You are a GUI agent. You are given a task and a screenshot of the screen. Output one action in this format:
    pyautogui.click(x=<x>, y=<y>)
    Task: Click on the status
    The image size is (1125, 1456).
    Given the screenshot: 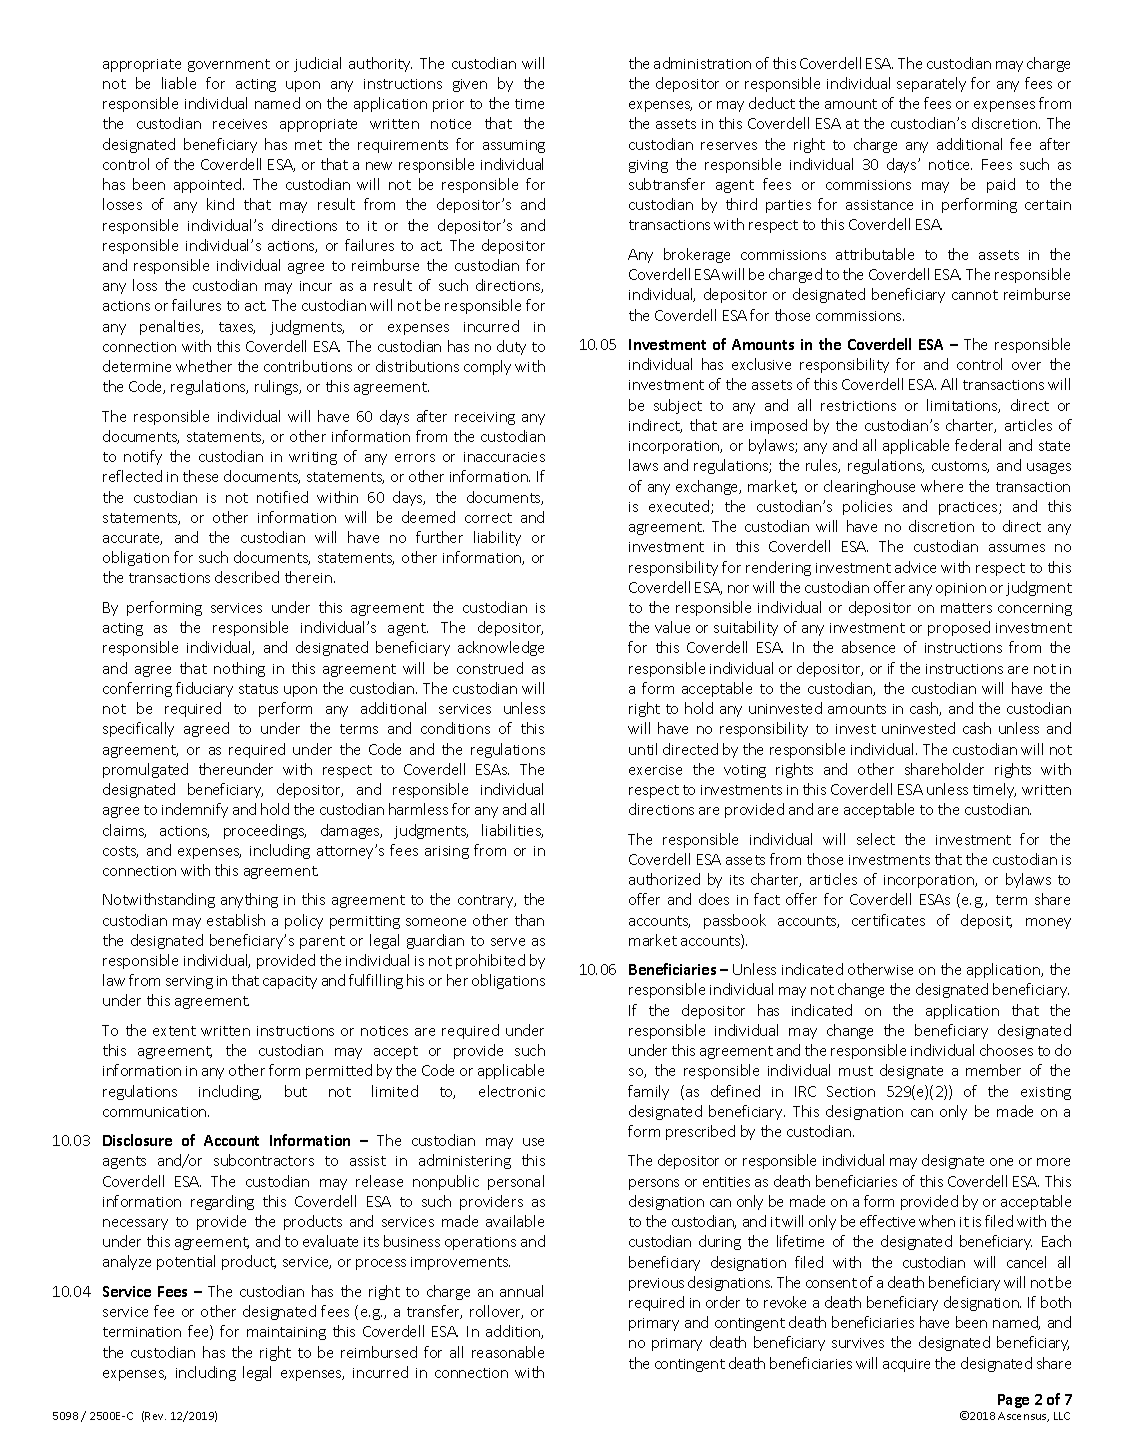 What is the action you would take?
    pyautogui.click(x=258, y=689)
